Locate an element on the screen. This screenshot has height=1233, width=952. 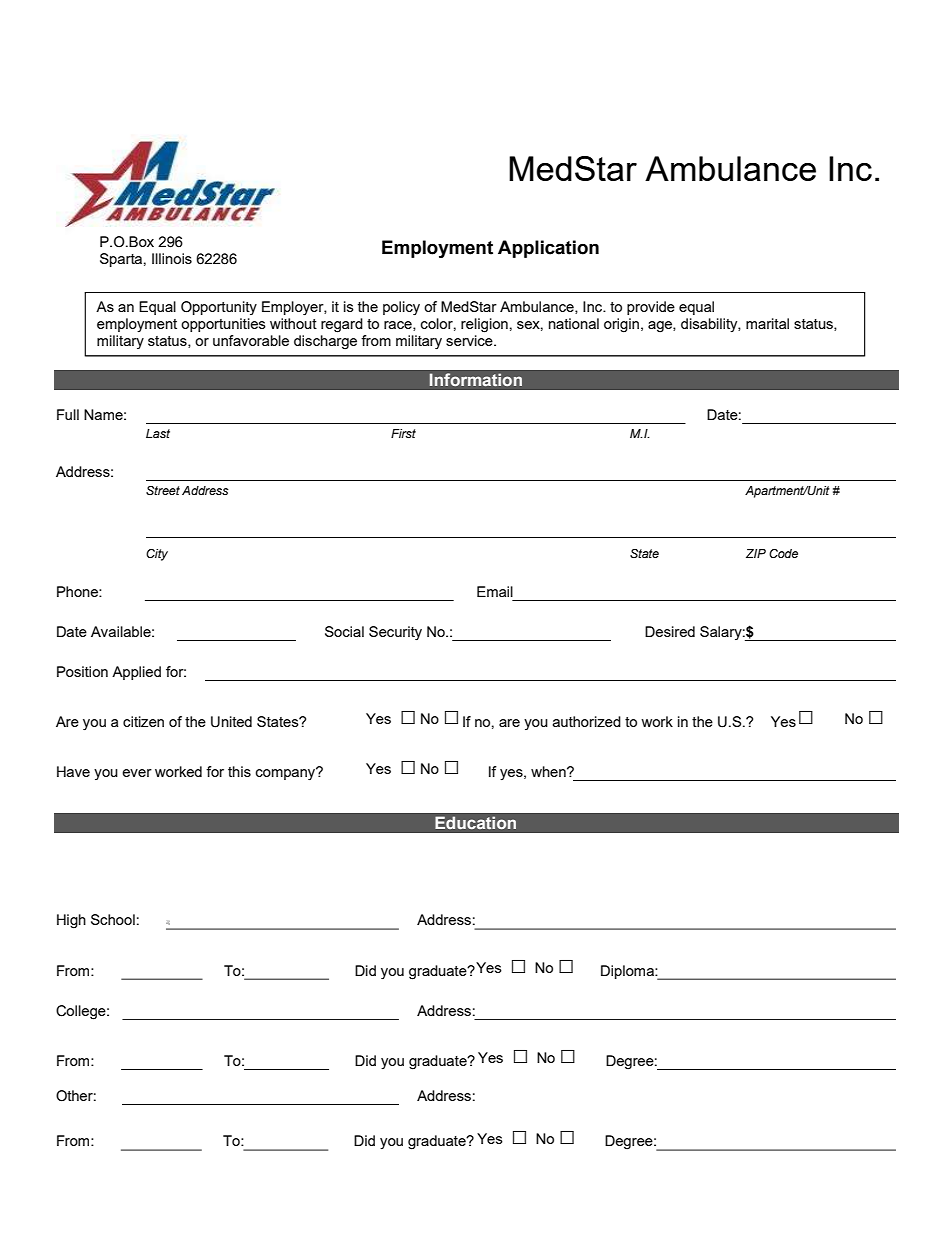
provide is located at coordinates (651, 308).
